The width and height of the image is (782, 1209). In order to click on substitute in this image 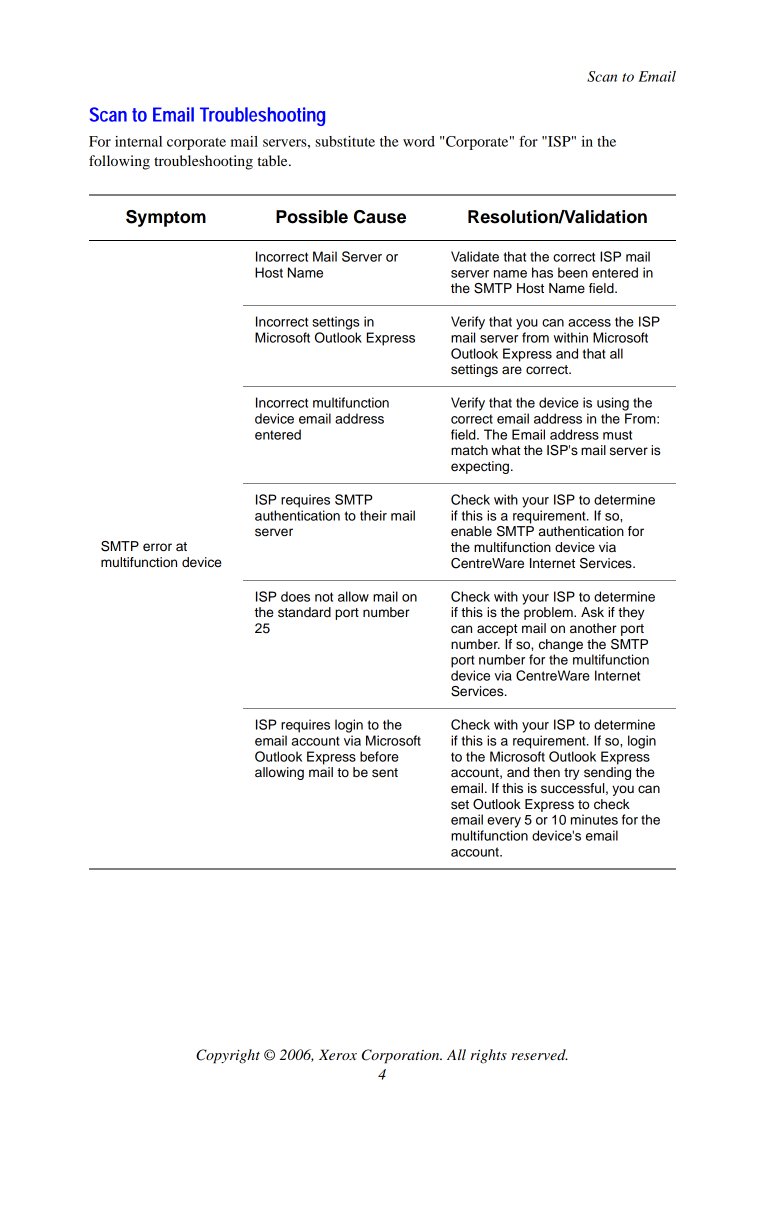, I will do `click(345, 141)`.
